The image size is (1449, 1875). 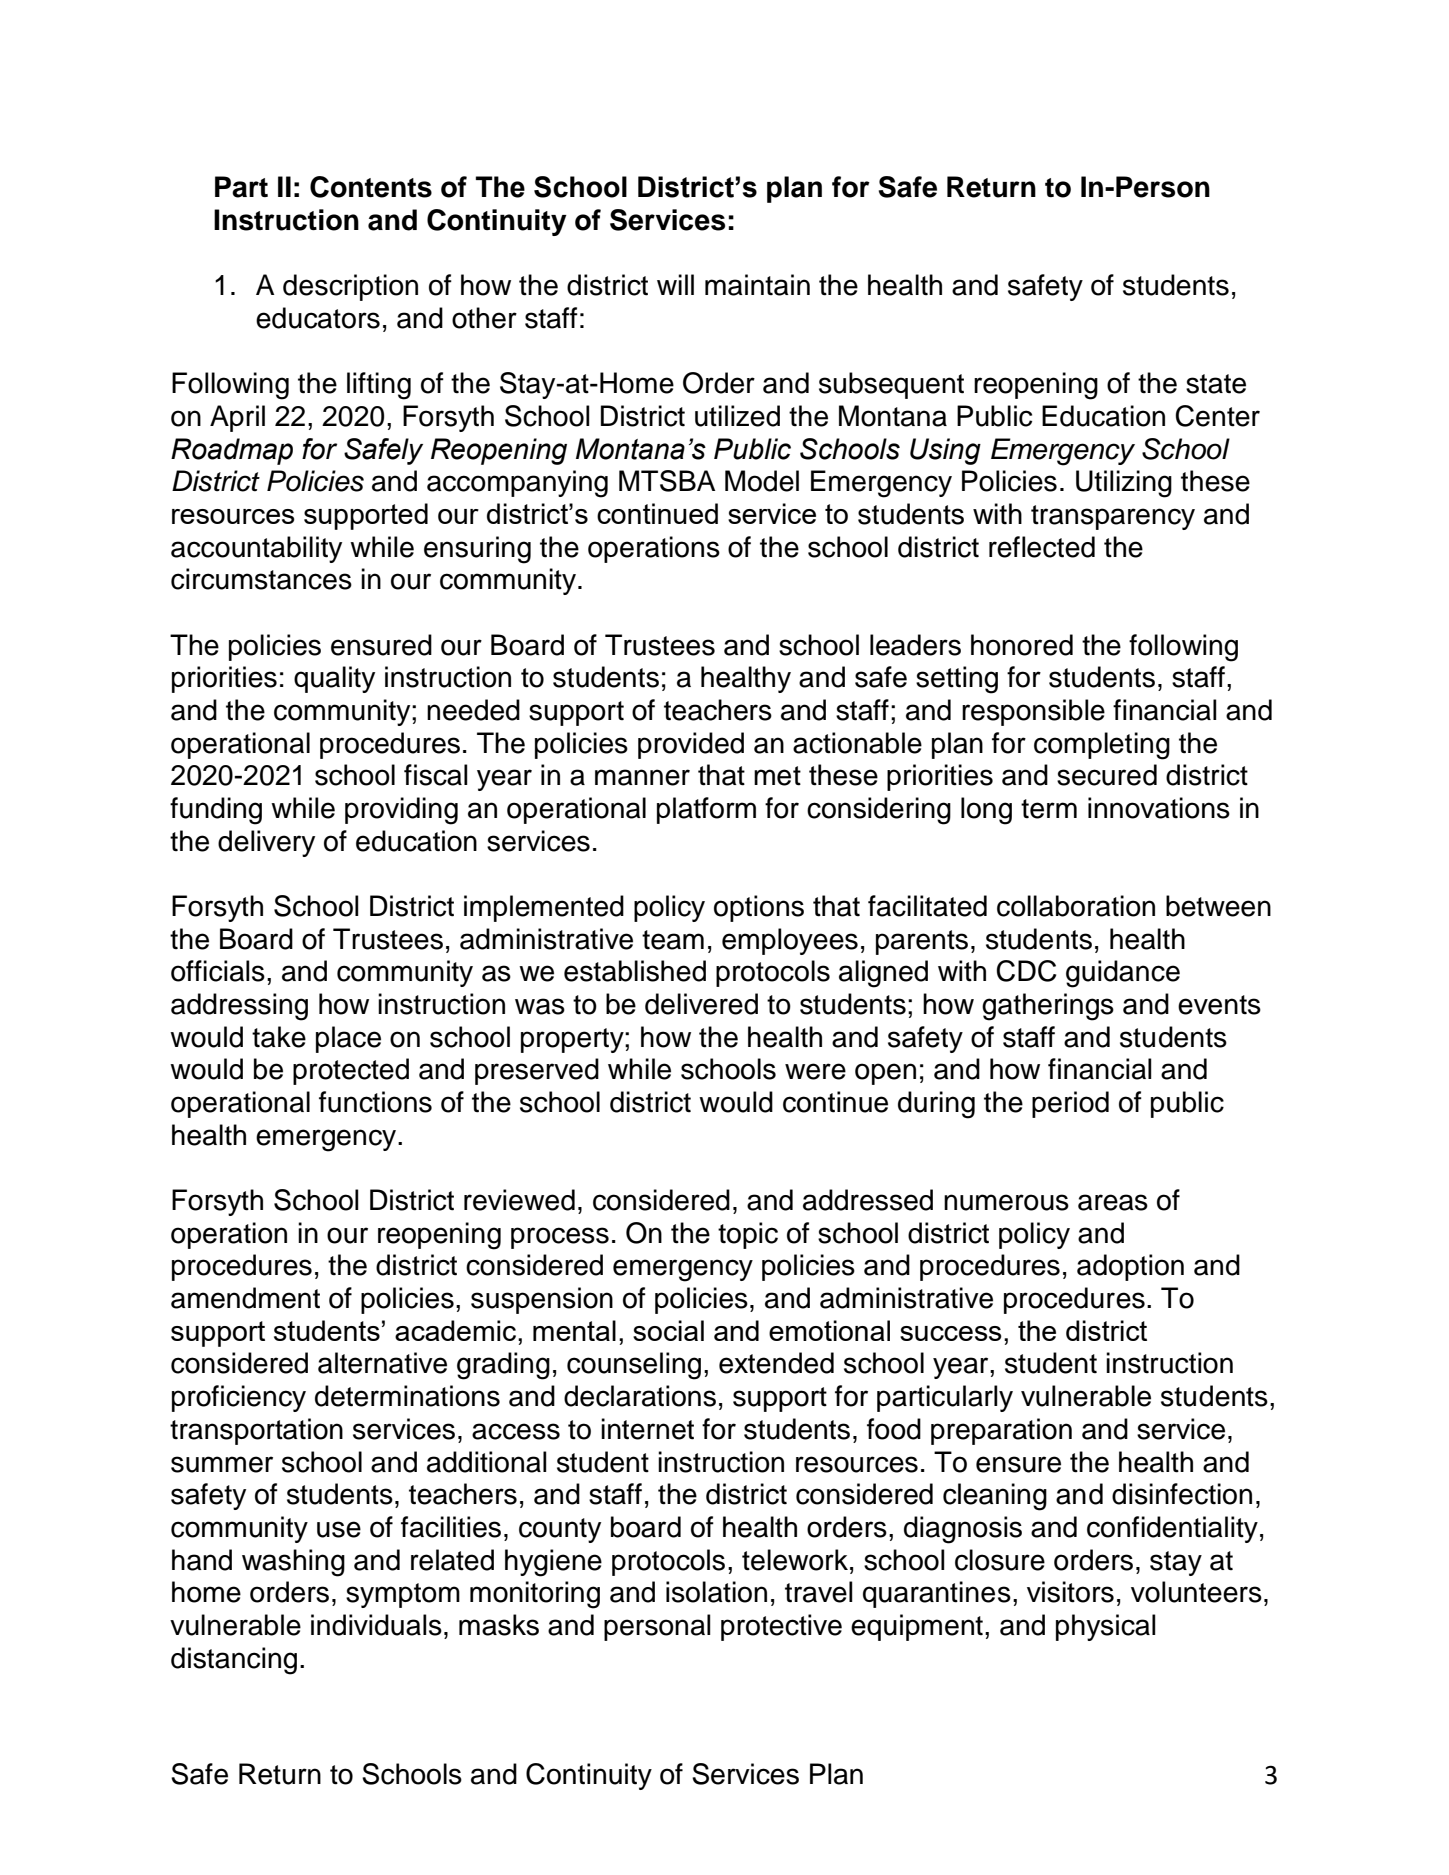 What do you see at coordinates (762, 481) in the document?
I see `Model` at bounding box center [762, 481].
